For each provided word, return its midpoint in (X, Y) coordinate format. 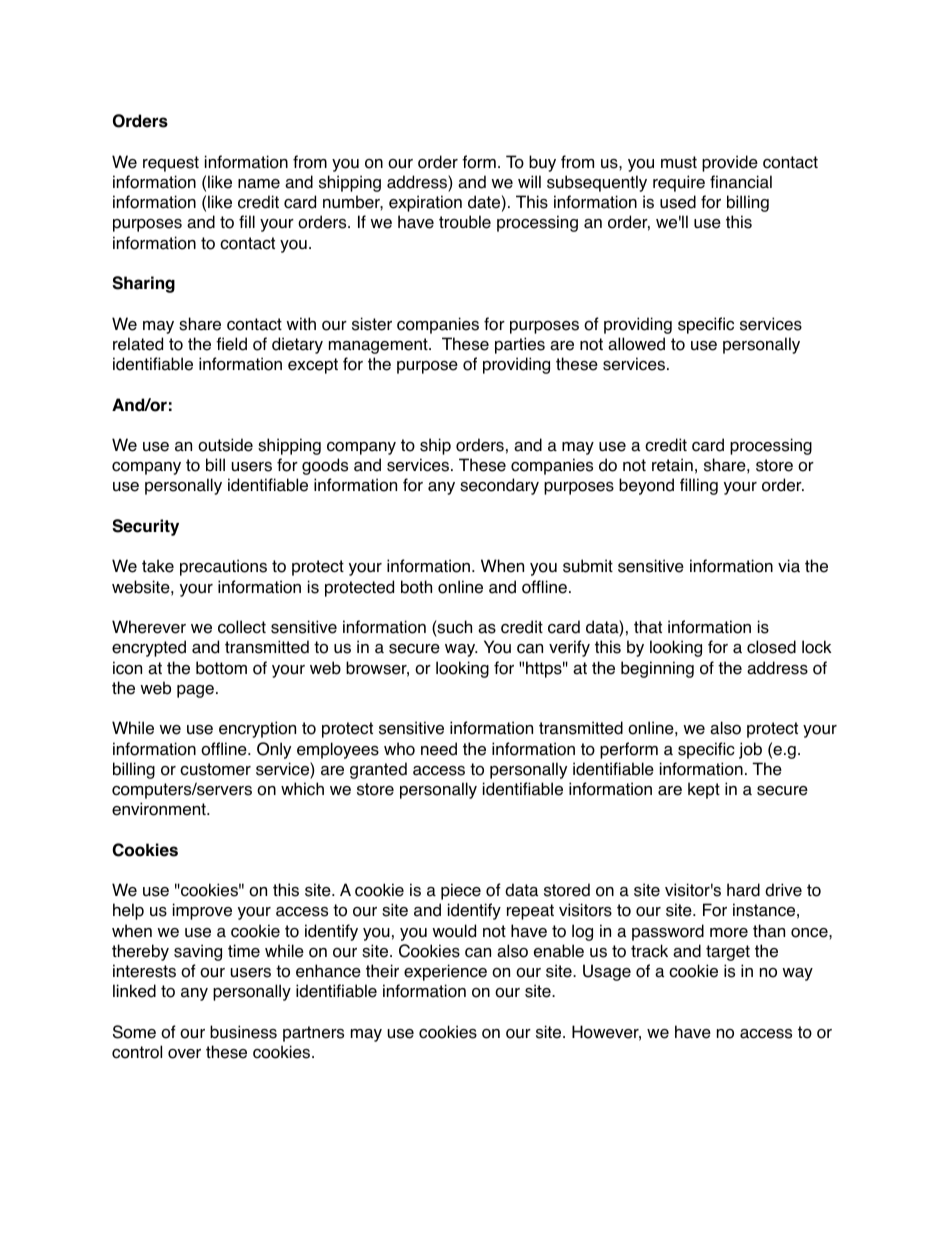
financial (741, 182)
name (259, 184)
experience (445, 972)
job (750, 750)
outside (225, 445)
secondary (499, 486)
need (439, 749)
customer (215, 769)
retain (672, 465)
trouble (465, 222)
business (243, 1032)
